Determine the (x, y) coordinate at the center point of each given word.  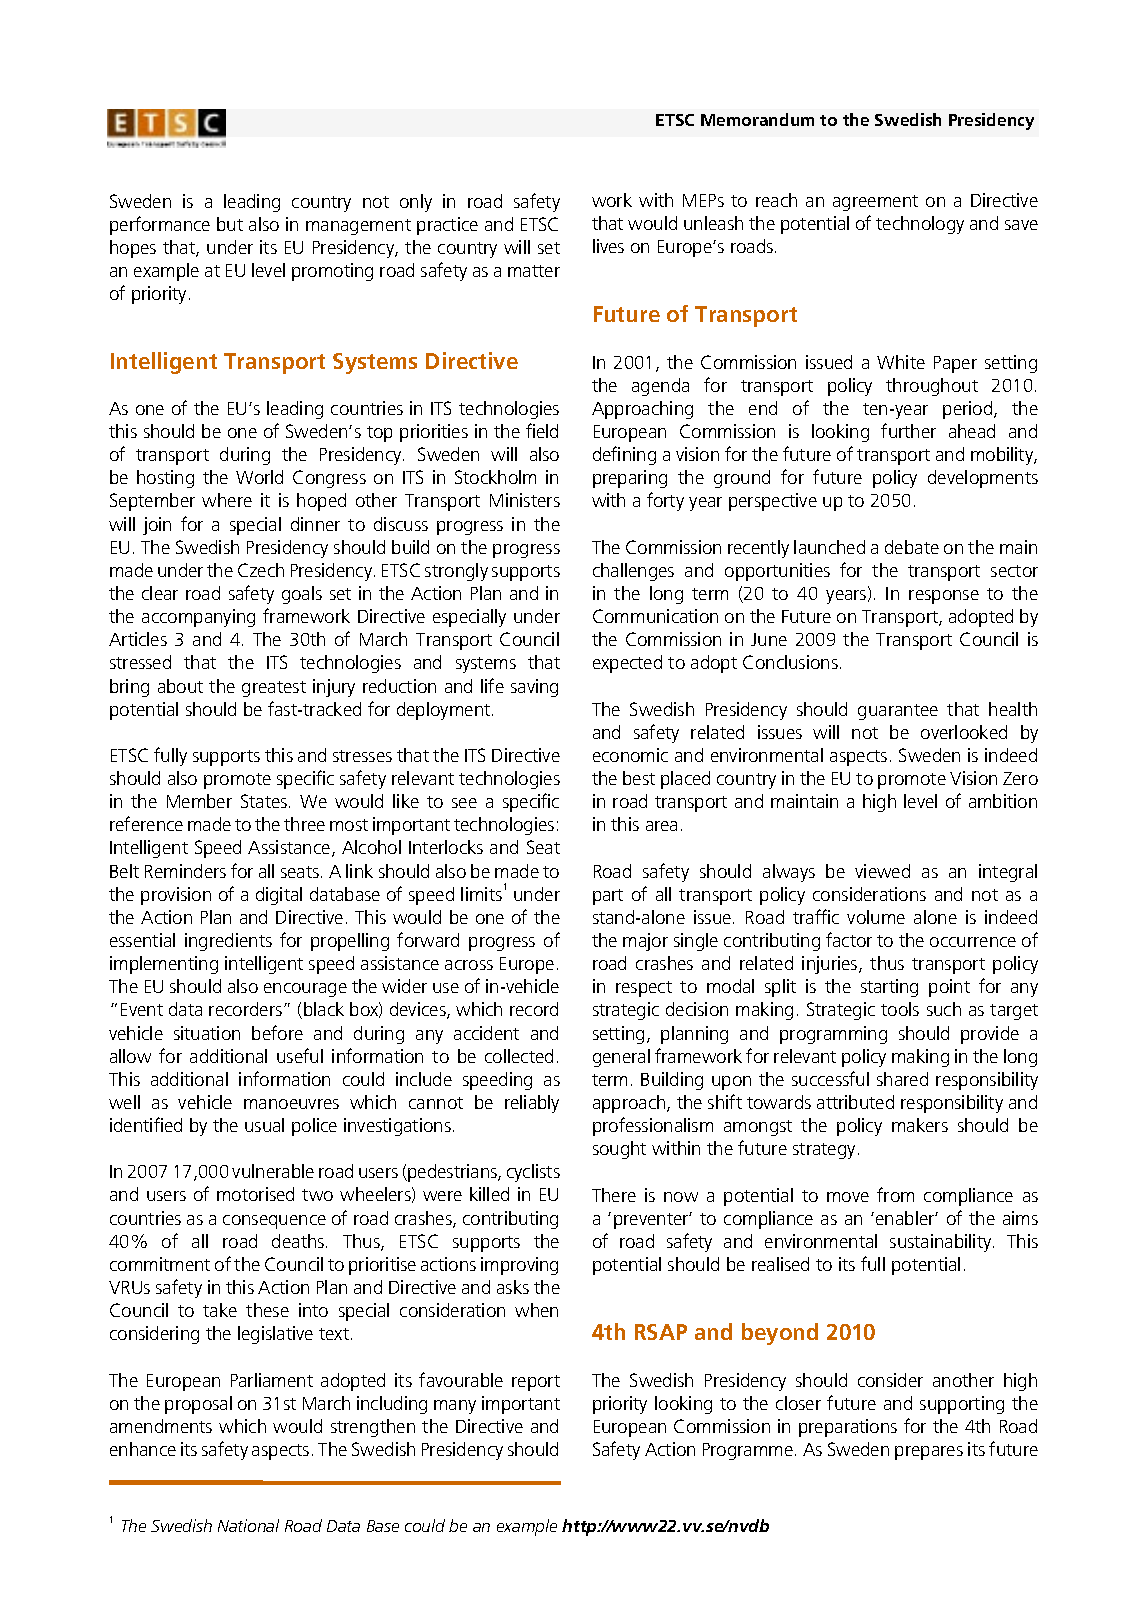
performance (160, 225)
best (639, 778)
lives (608, 246)
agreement (875, 203)
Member (199, 801)
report (536, 1383)
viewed (882, 871)
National (248, 1525)
